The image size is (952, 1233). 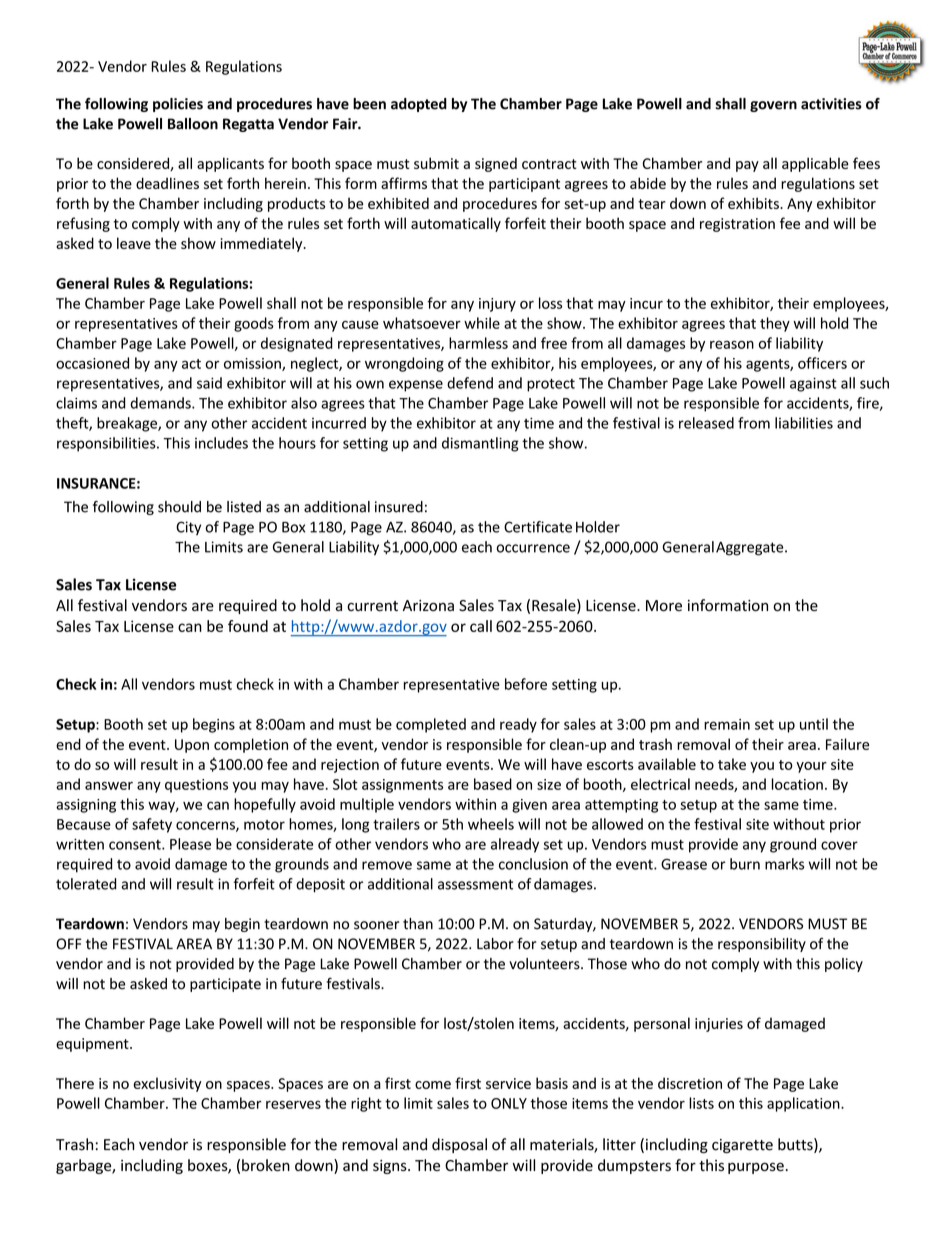 What do you see at coordinates (742, 1146) in the page?
I see `cigarette` at bounding box center [742, 1146].
